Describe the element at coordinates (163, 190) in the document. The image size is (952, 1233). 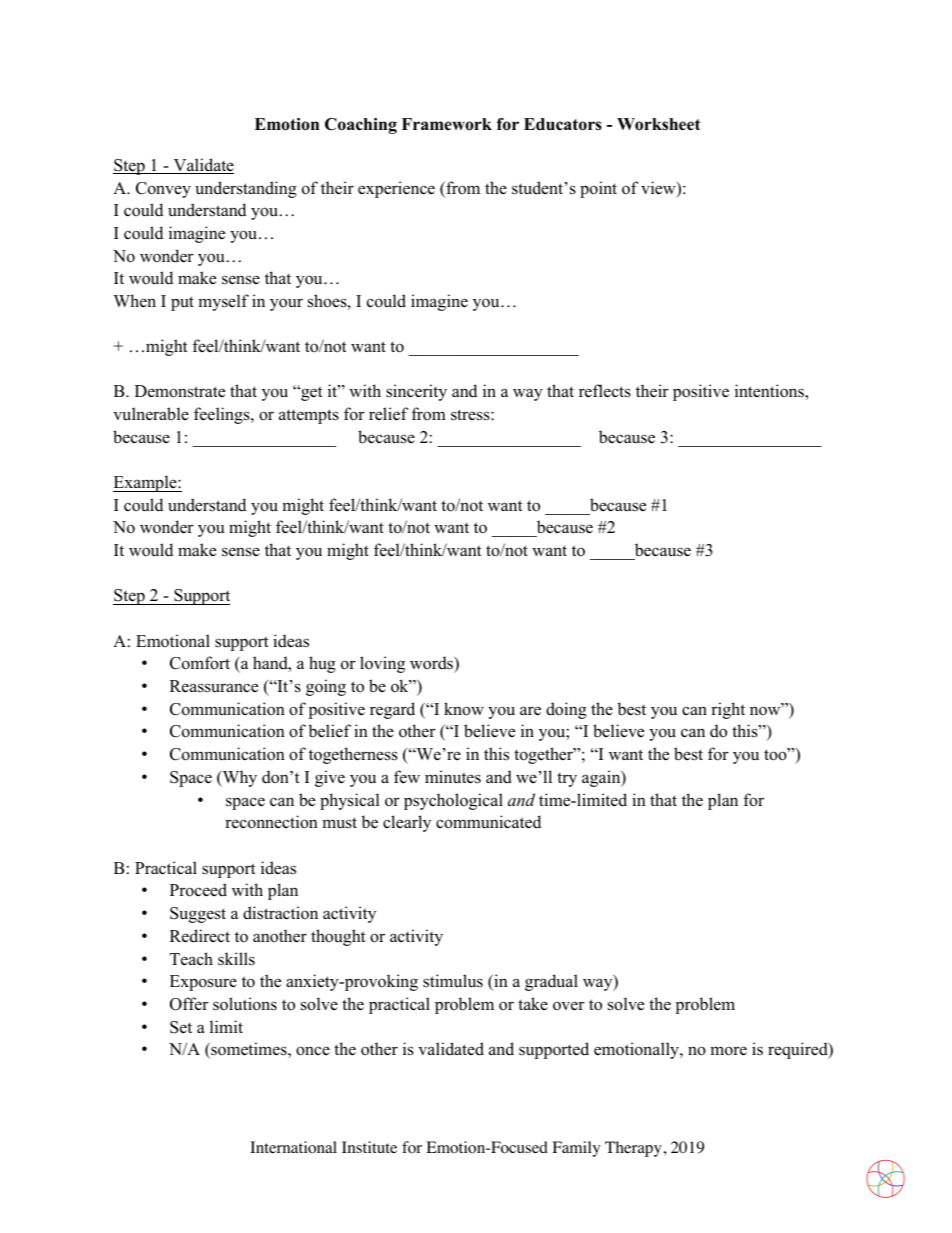
I see `Convey` at that location.
